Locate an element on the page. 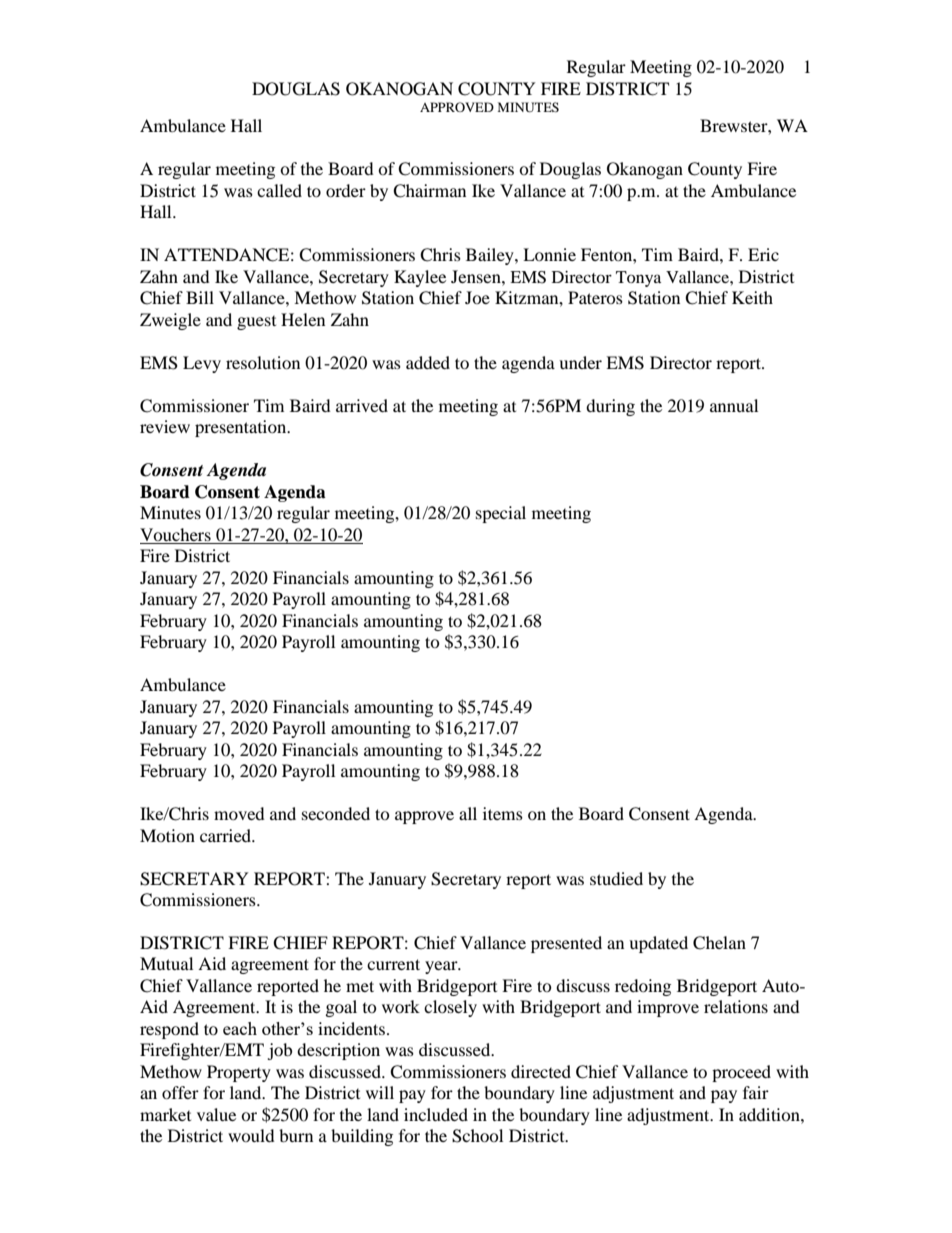 This page has width=952, height=1233. value is located at coordinates (216, 1114).
